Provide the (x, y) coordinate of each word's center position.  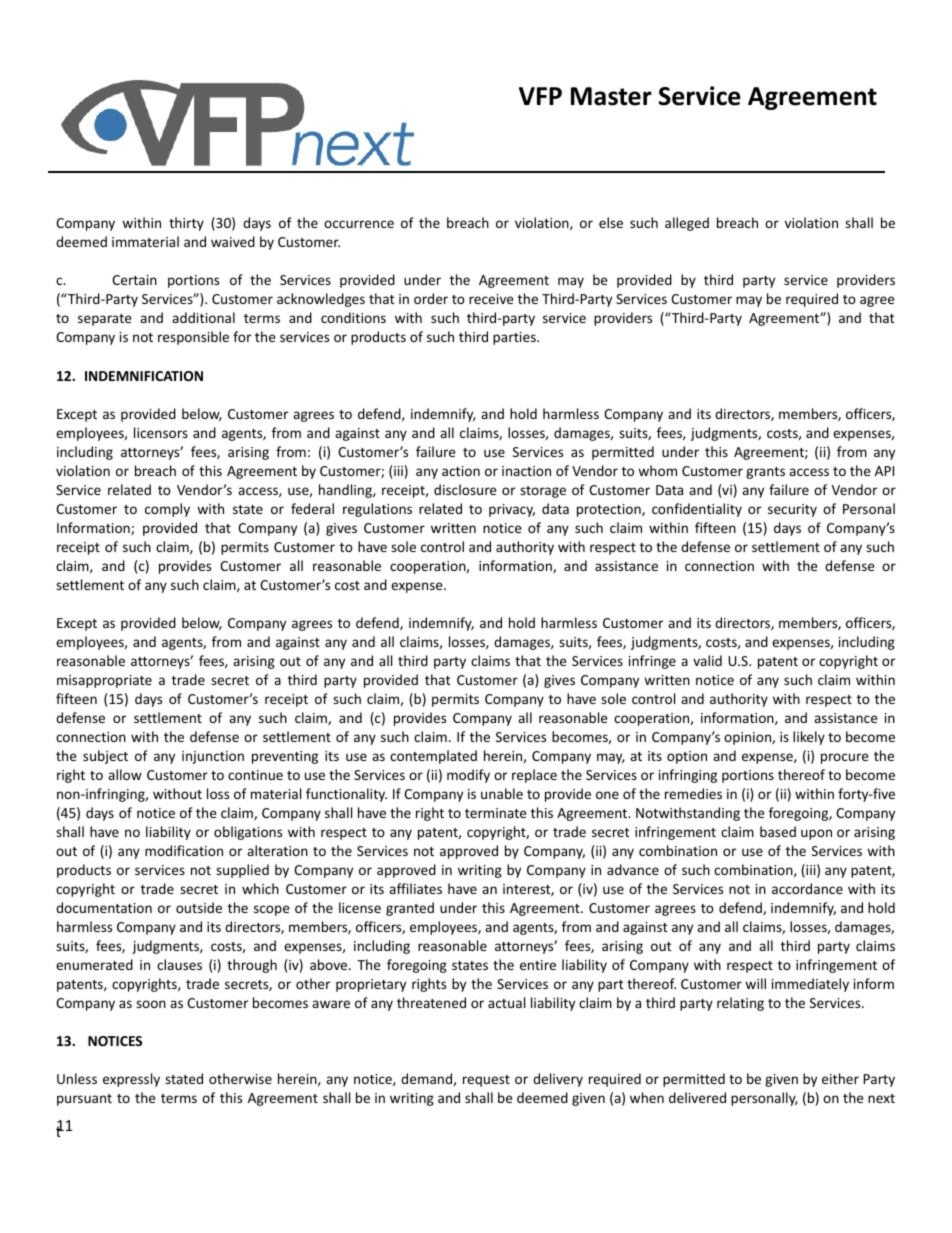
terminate (496, 813)
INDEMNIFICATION (144, 376)
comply (167, 510)
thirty (186, 224)
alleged (687, 224)
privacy (512, 510)
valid (707, 660)
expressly (131, 1080)
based (778, 831)
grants (765, 473)
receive (491, 299)
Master (611, 96)
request (486, 1081)
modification (184, 850)
